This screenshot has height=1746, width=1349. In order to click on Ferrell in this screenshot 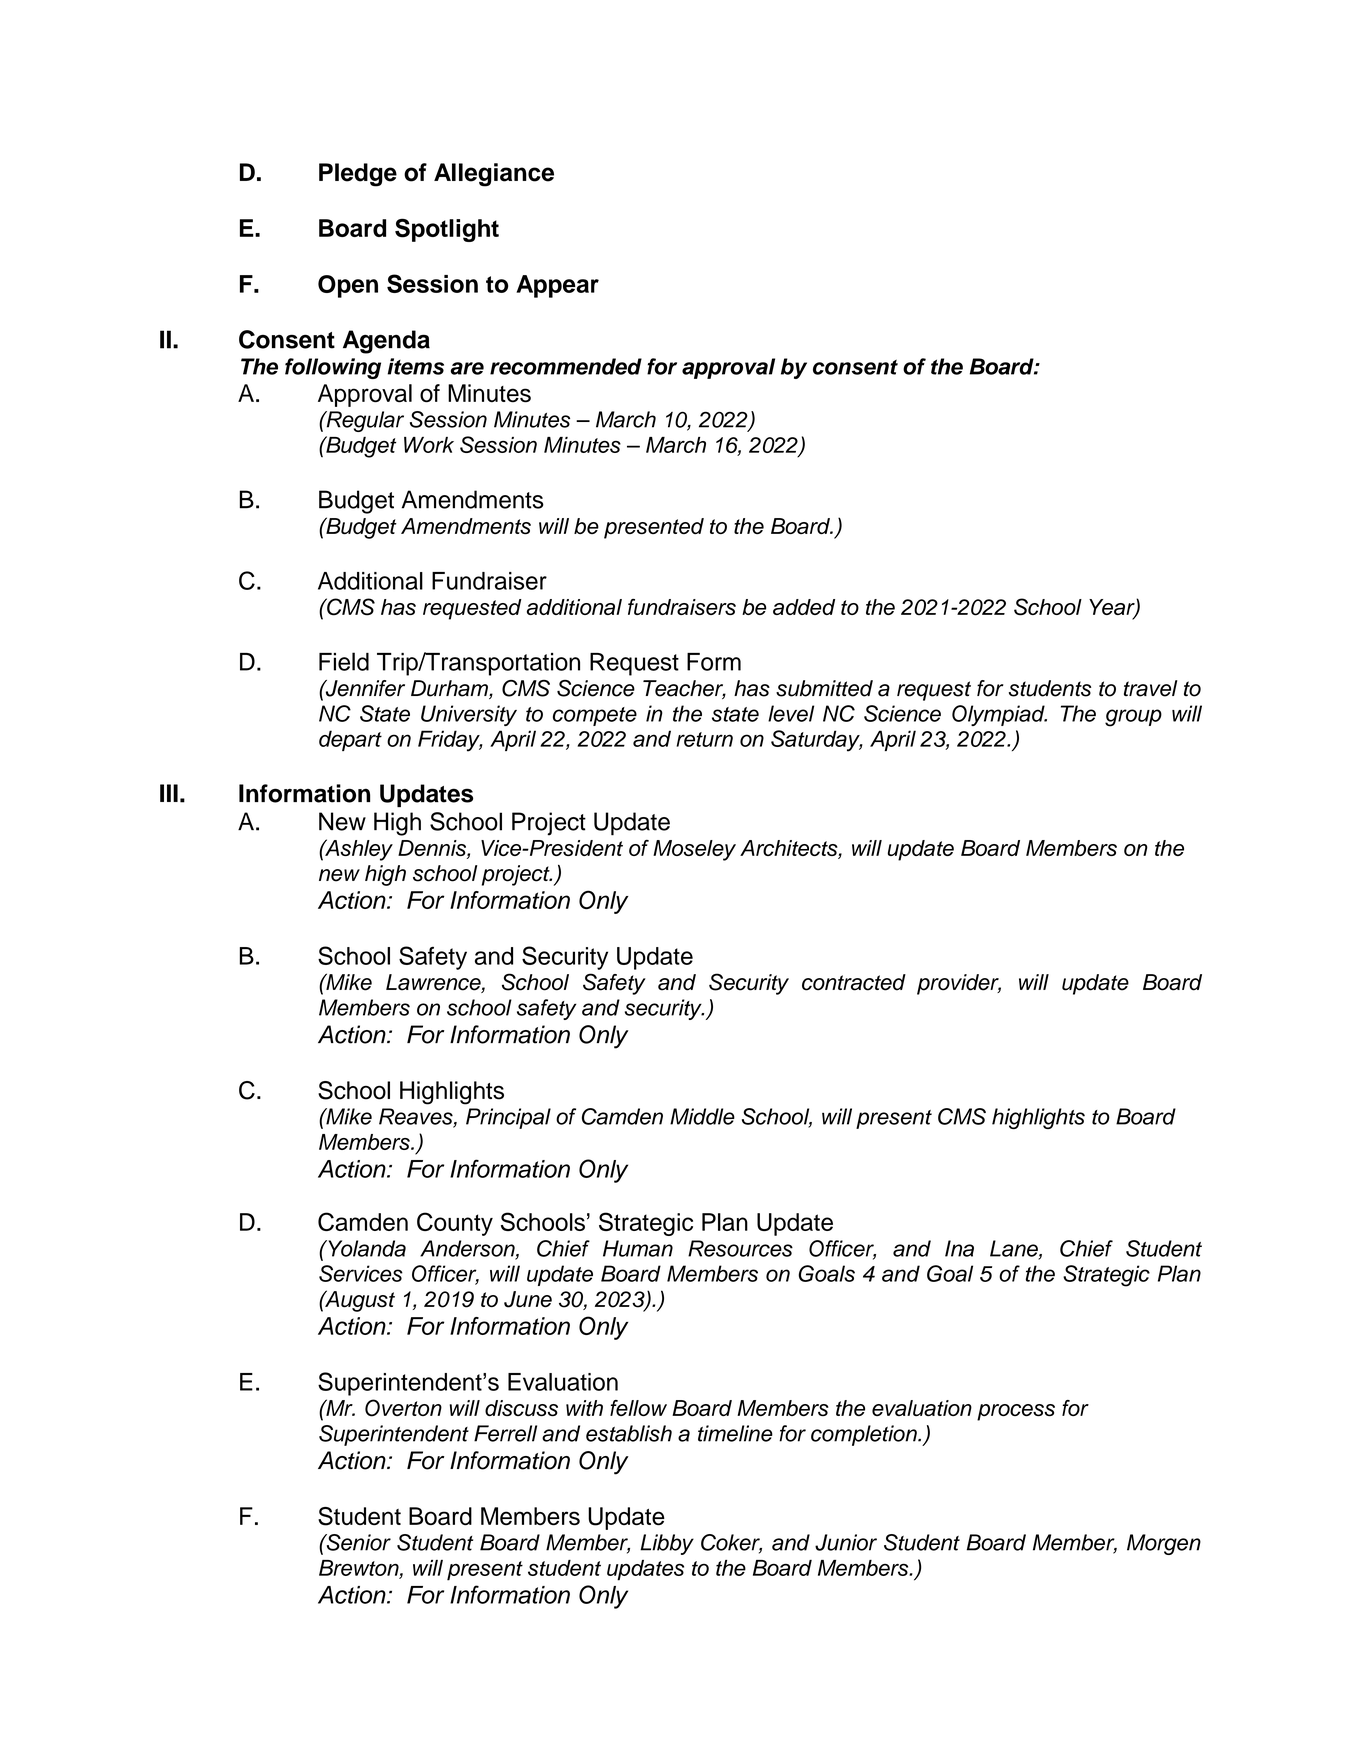, I will do `click(505, 1433)`.
